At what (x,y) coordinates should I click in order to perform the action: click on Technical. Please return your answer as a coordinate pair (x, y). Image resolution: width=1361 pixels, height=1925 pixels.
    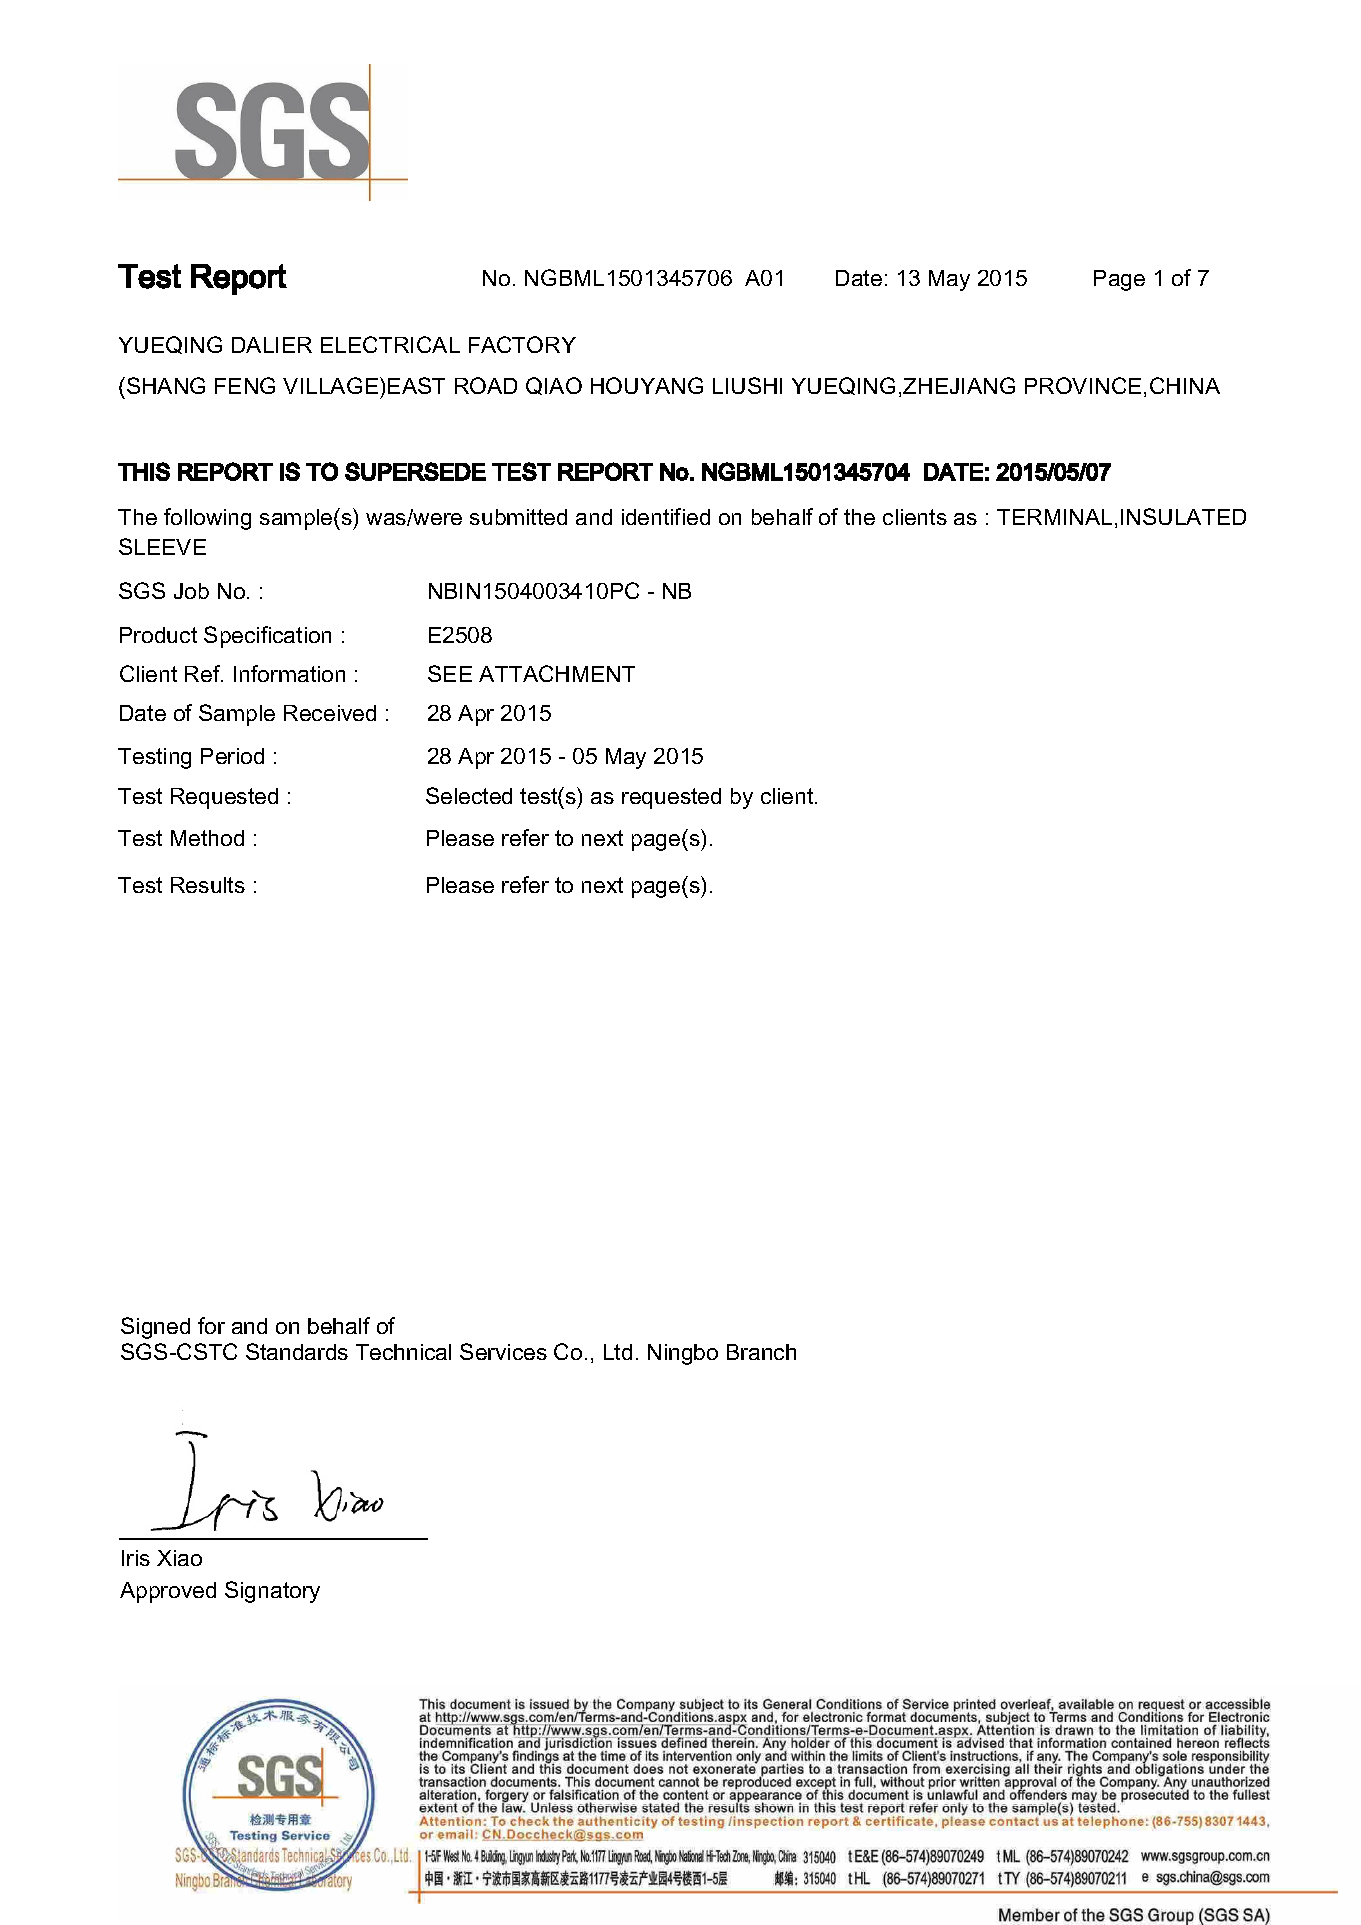
    Looking at the image, I should click on (403, 1352).
